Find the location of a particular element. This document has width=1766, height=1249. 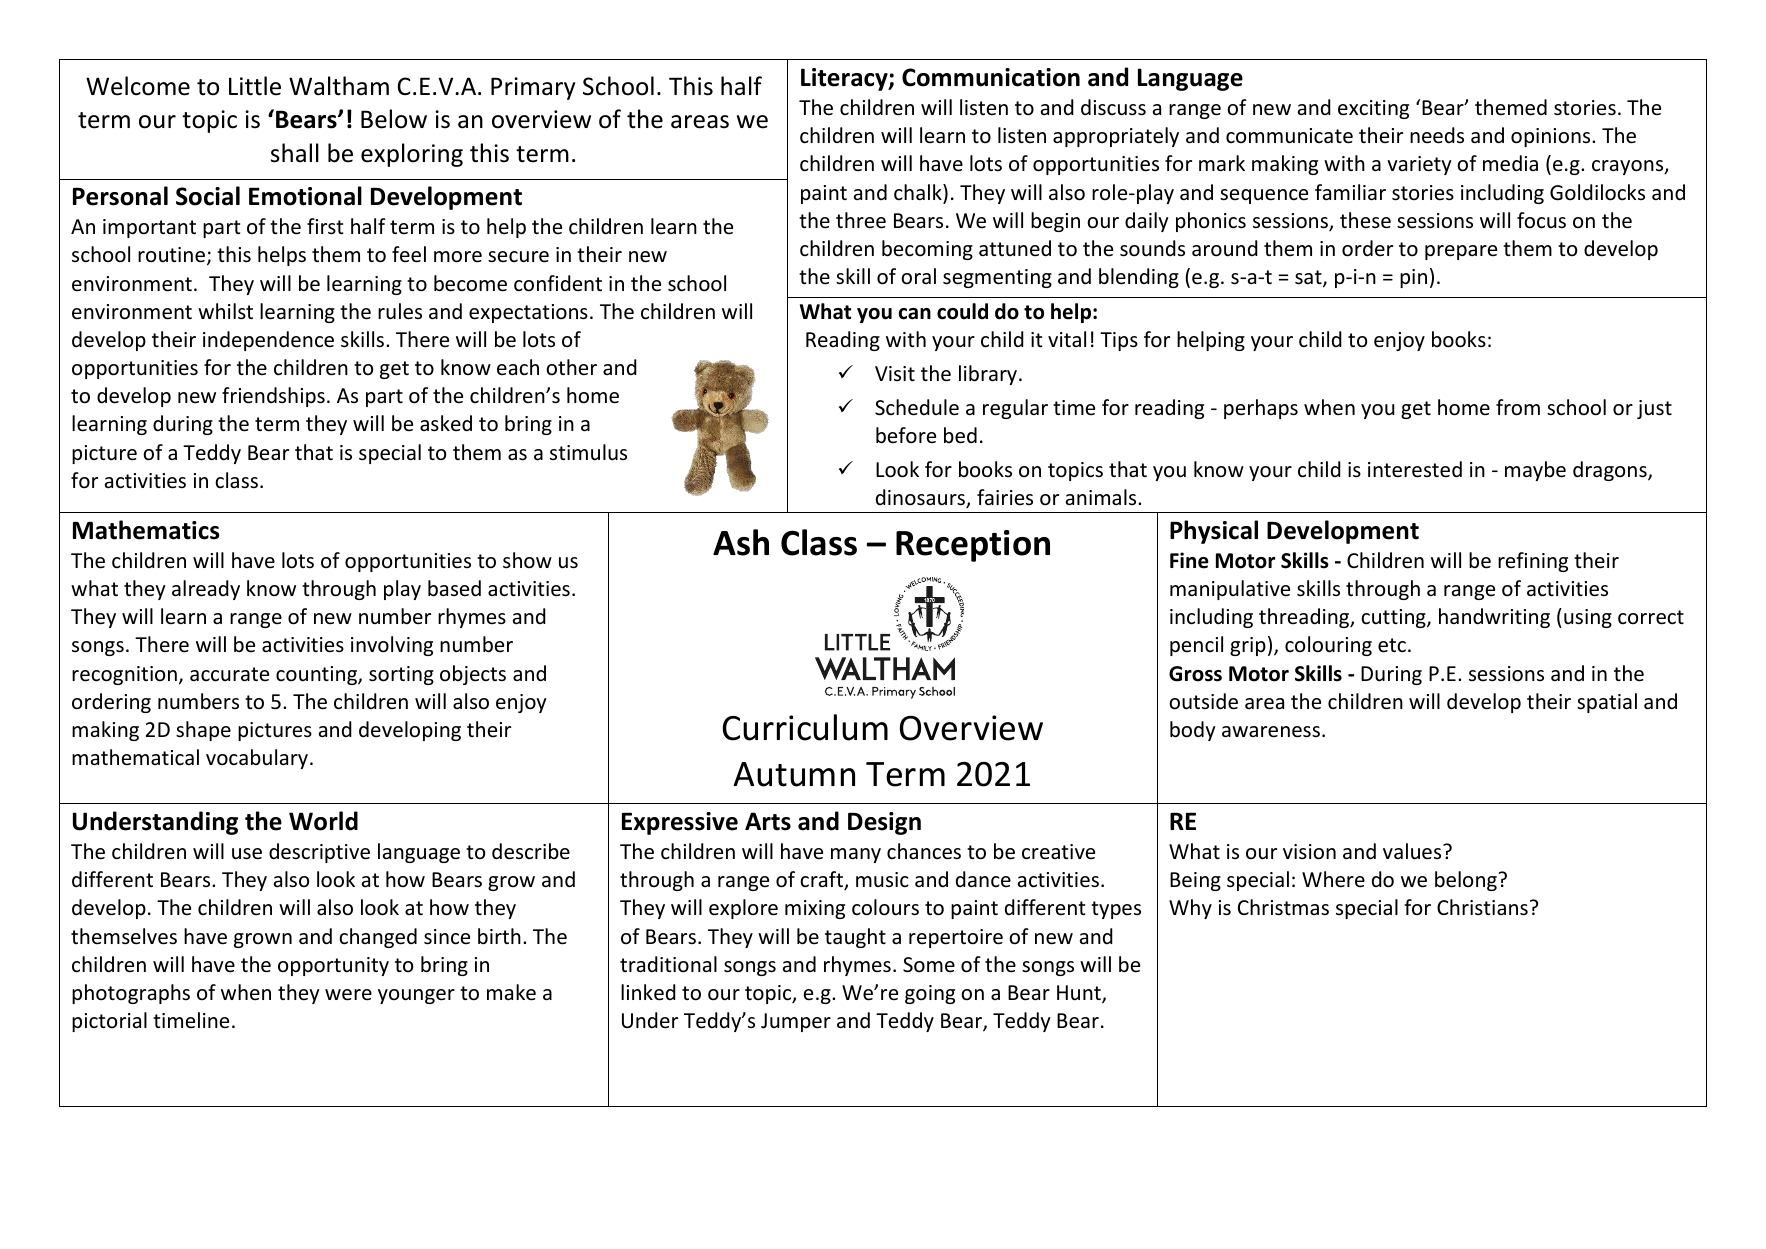

exciting is located at coordinates (1373, 109).
